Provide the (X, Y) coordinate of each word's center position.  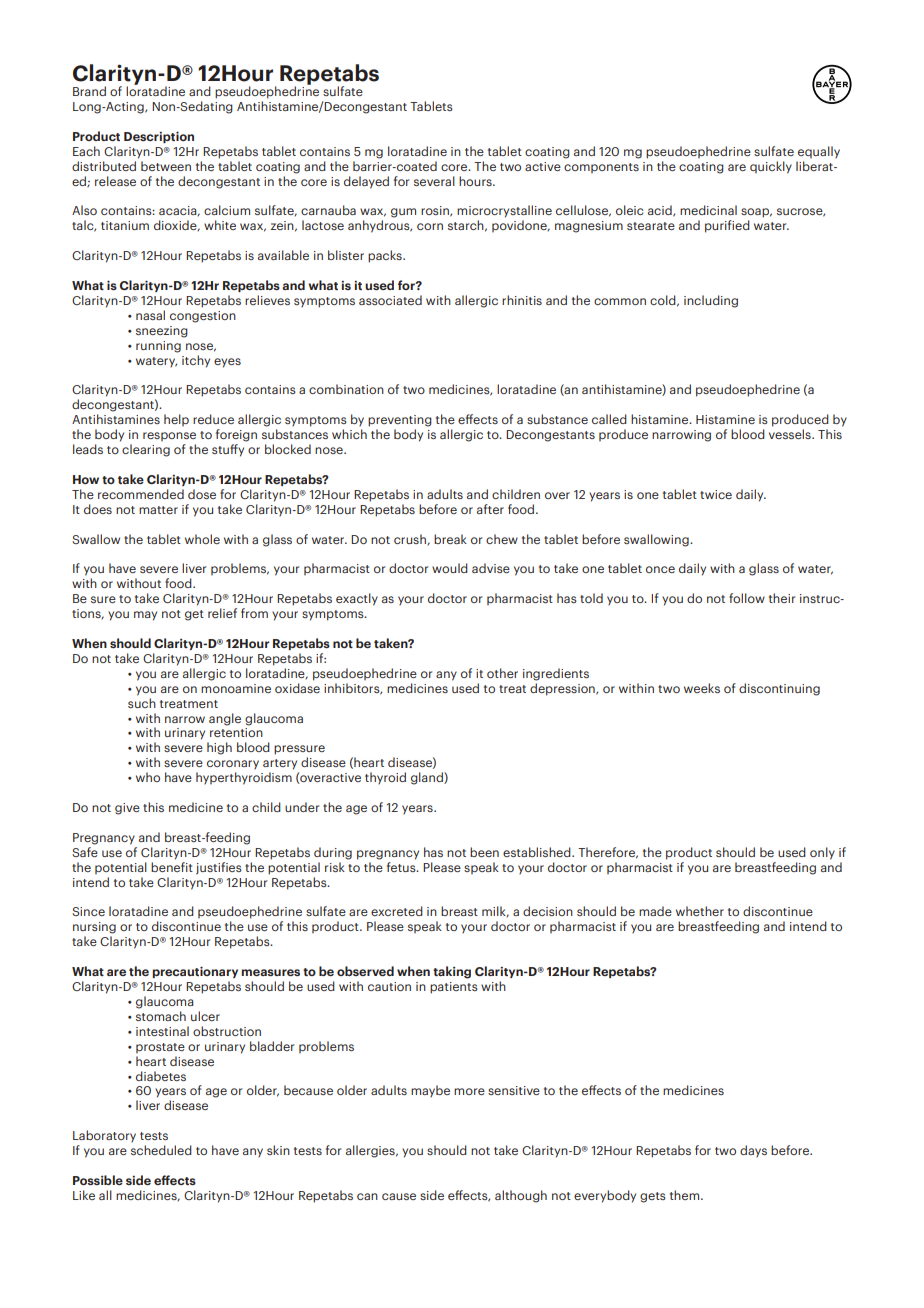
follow (747, 598)
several (434, 181)
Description (159, 137)
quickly (771, 167)
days (753, 1151)
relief (222, 613)
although (521, 1196)
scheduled (161, 1150)
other (502, 673)
